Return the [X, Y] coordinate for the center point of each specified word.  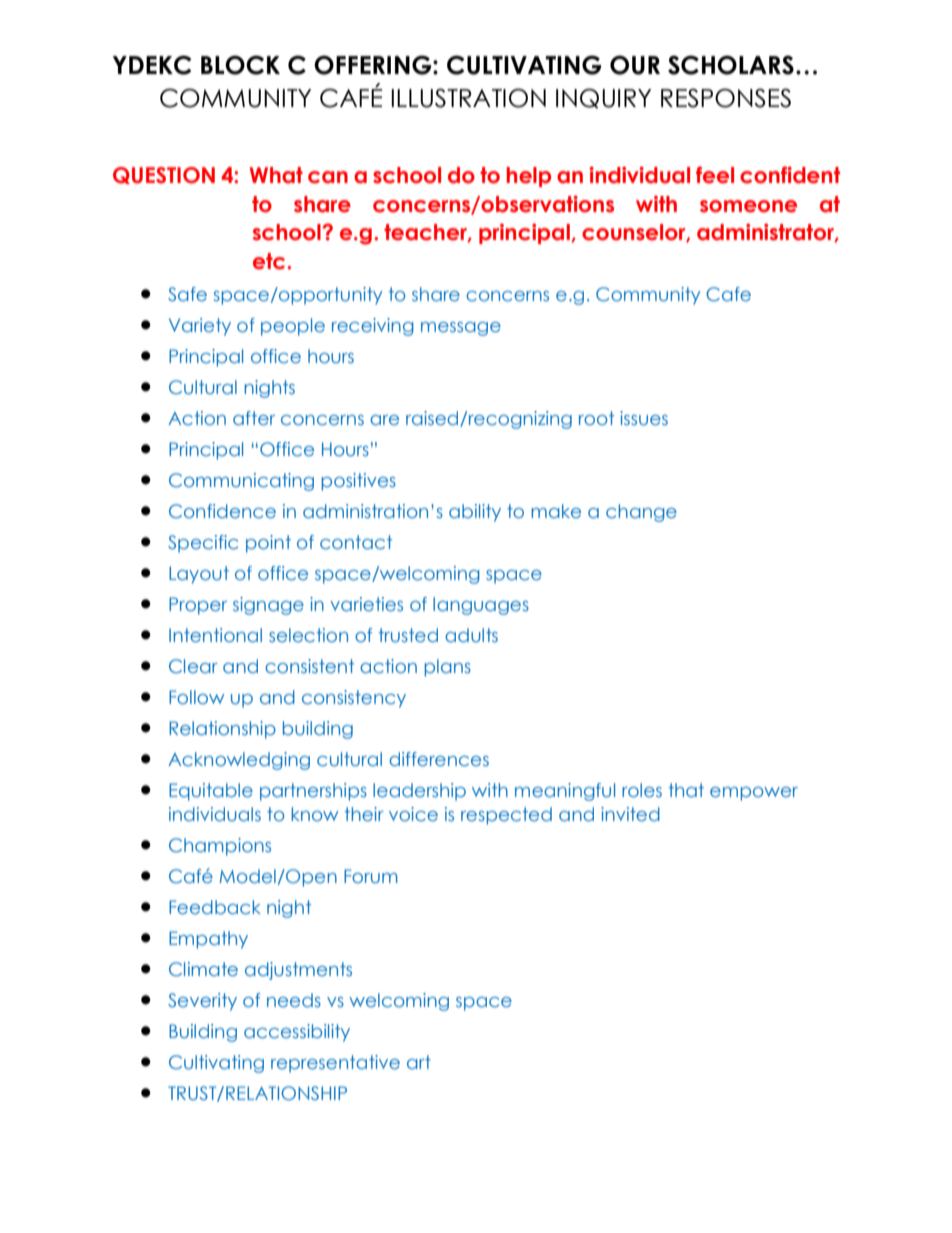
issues [644, 418]
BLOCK [240, 65]
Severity [202, 1002]
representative [335, 1064]
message [461, 329]
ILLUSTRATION [468, 98]
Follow [196, 697]
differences [439, 759]
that [686, 790]
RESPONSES [726, 98]
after [254, 418]
